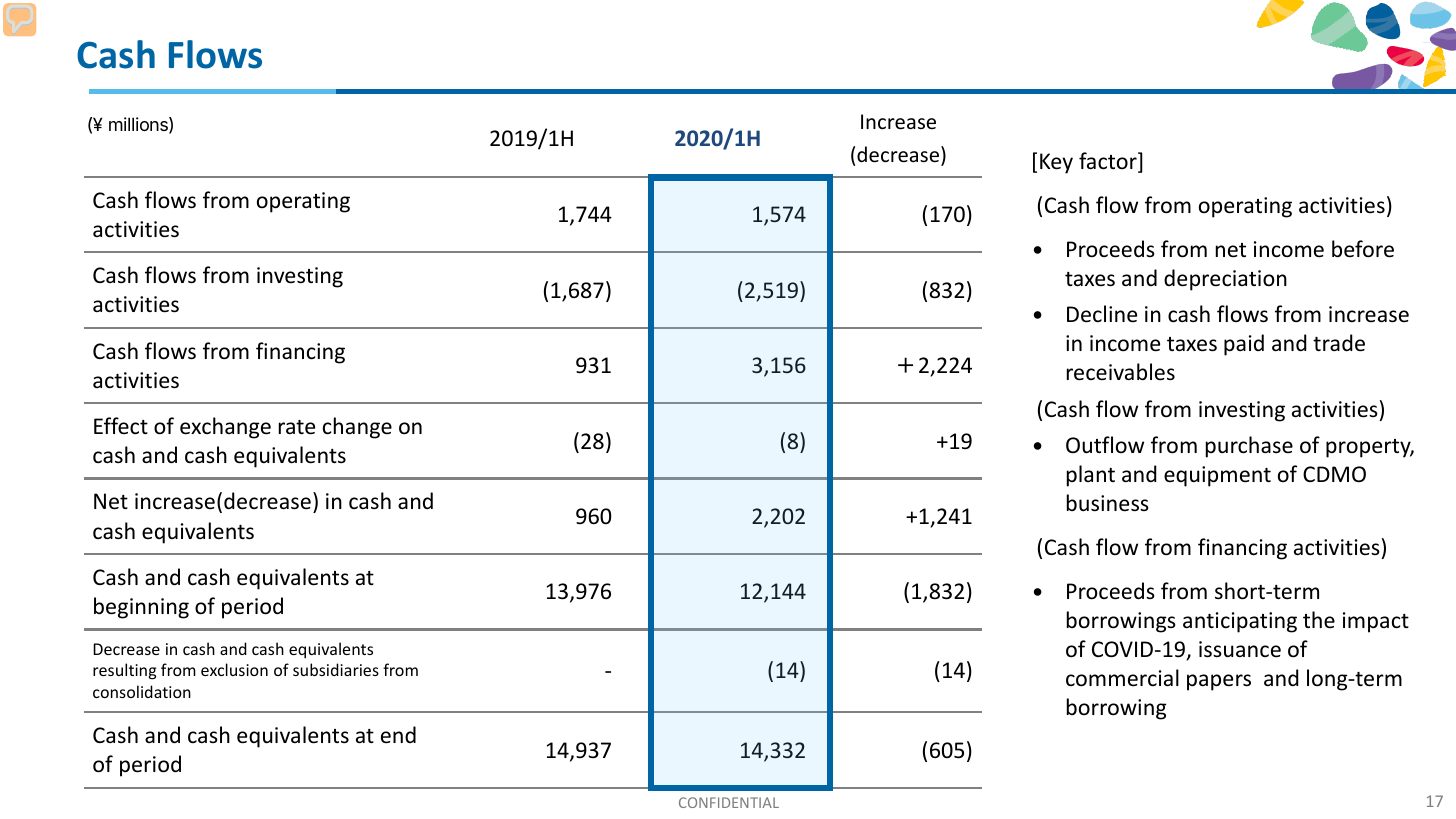 The height and width of the screenshot is (819, 1456). Describe the element at coordinates (1108, 503) in the screenshot. I see `business` at that location.
